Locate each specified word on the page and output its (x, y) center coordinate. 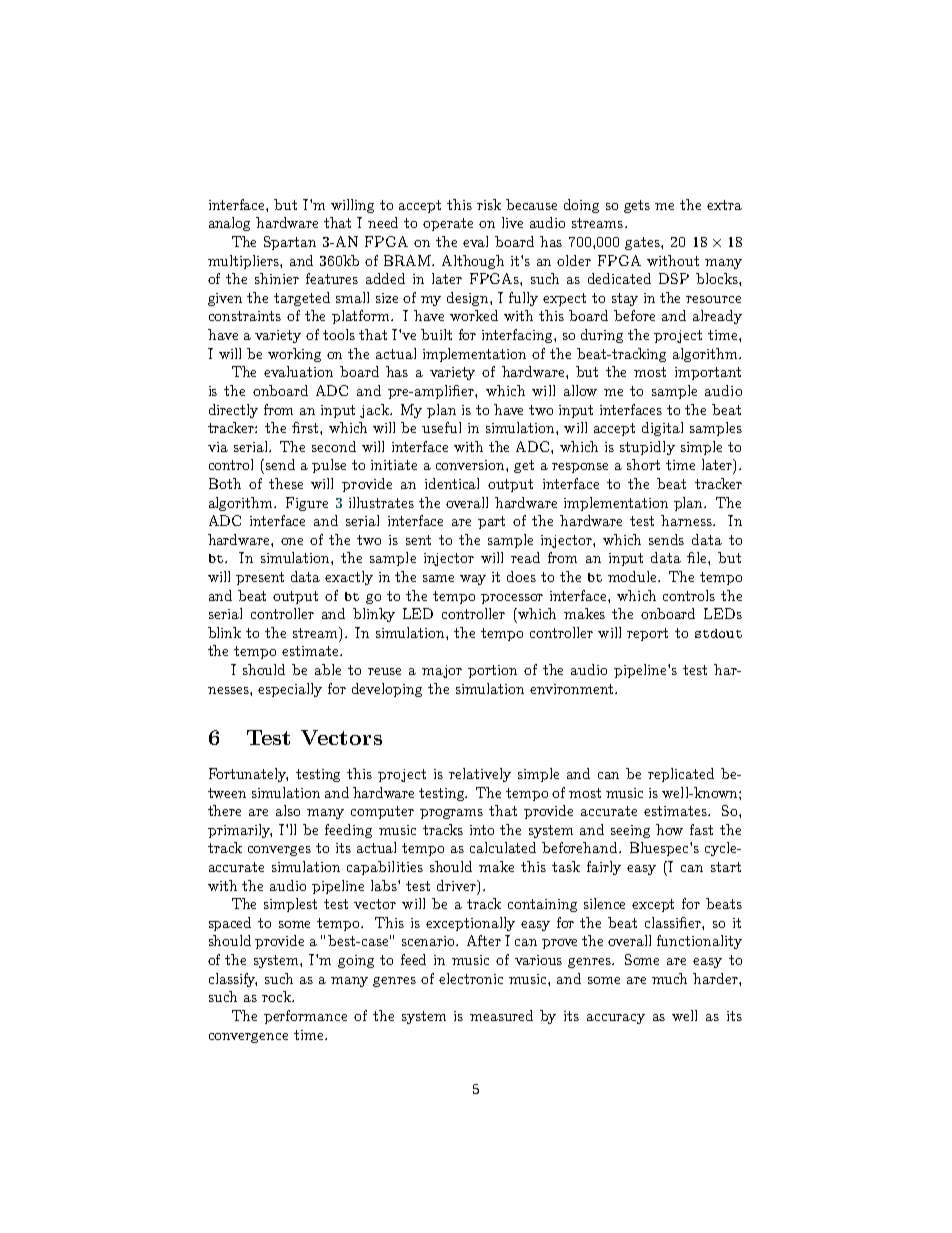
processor (512, 599)
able (328, 669)
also (288, 810)
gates (643, 243)
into (482, 830)
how (669, 829)
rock (277, 996)
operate (448, 224)
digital (662, 429)
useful (441, 427)
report (647, 634)
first (306, 427)
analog (229, 224)
